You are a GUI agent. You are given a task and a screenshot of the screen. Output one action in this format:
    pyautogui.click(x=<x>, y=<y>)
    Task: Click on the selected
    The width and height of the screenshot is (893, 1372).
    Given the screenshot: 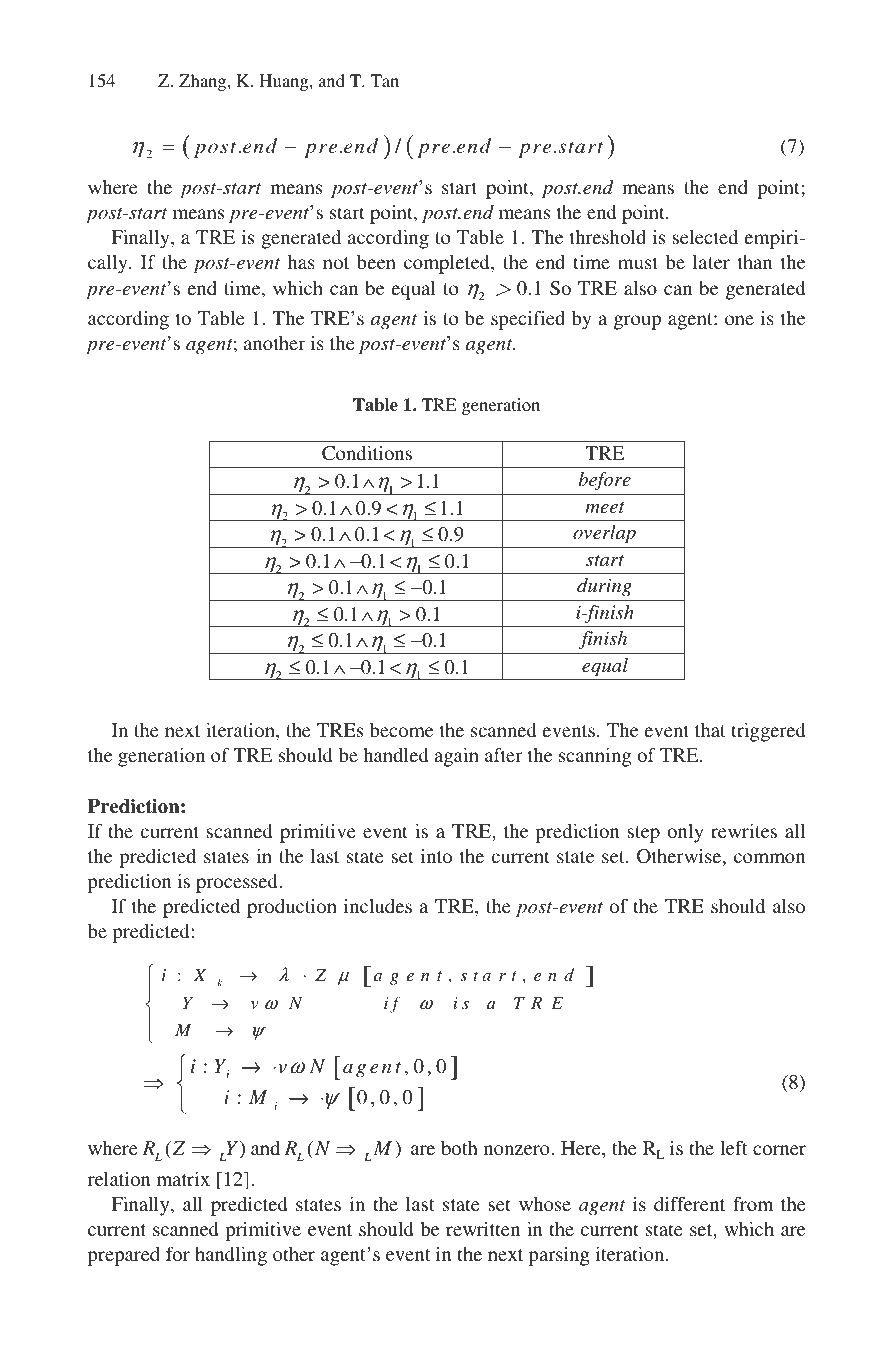 What is the action you would take?
    pyautogui.click(x=705, y=237)
